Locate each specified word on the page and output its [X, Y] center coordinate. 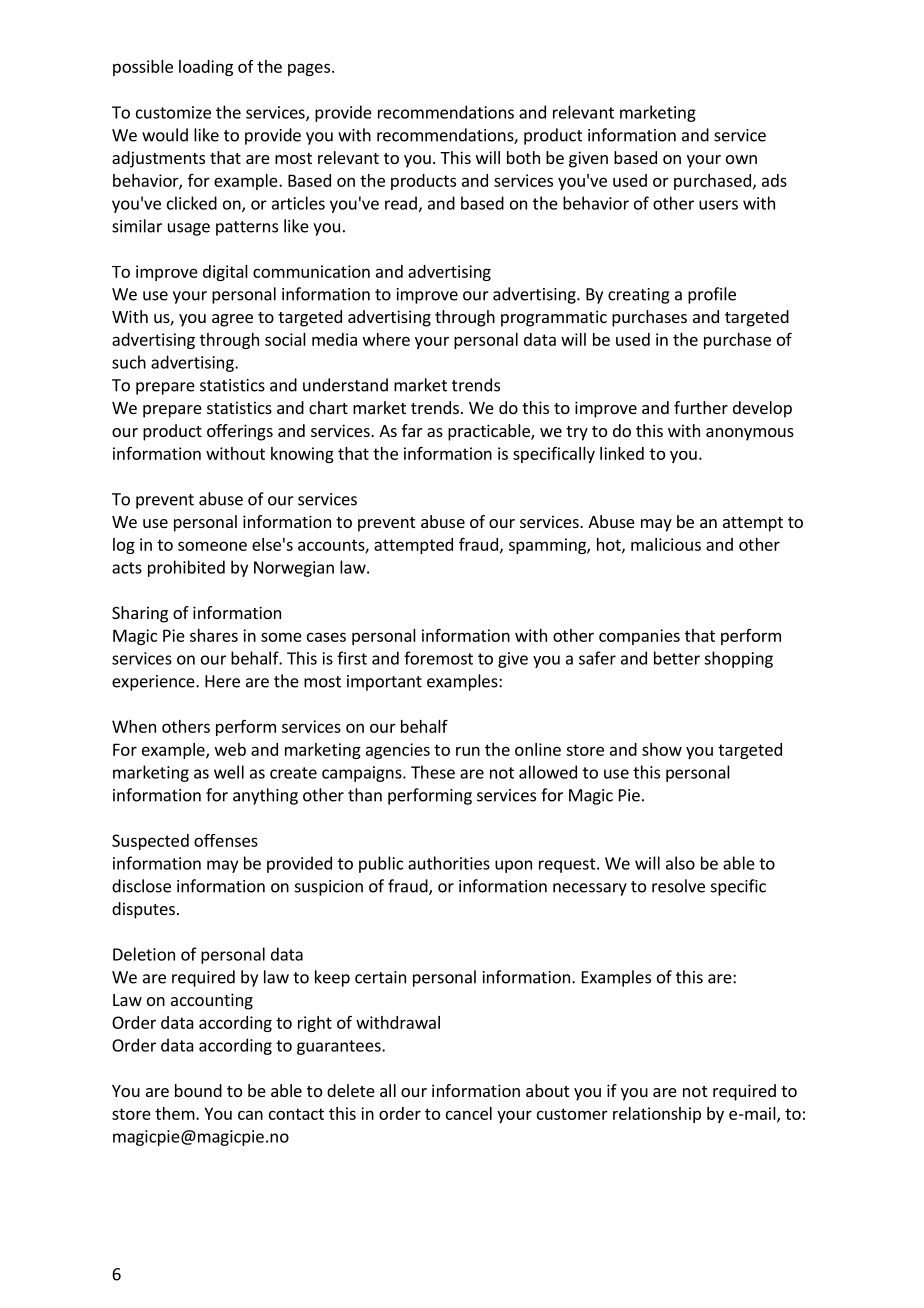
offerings [240, 432]
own [741, 159]
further [701, 407]
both [523, 157]
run [468, 751]
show [662, 749]
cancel [469, 1113]
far [412, 430]
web [230, 749]
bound [198, 1090]
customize [173, 112]
